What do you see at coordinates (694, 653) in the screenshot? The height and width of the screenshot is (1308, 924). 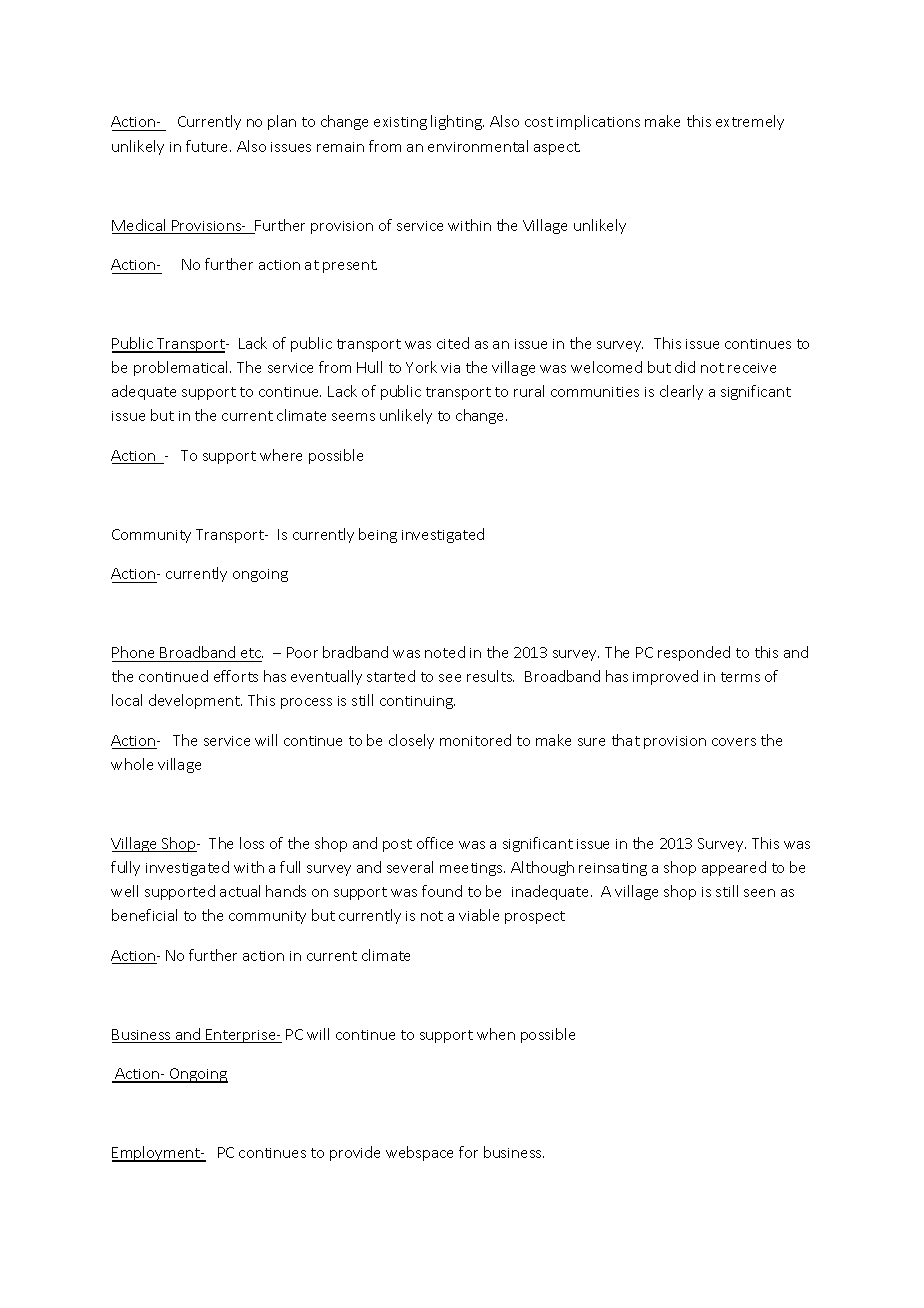 I see `responded` at bounding box center [694, 653].
